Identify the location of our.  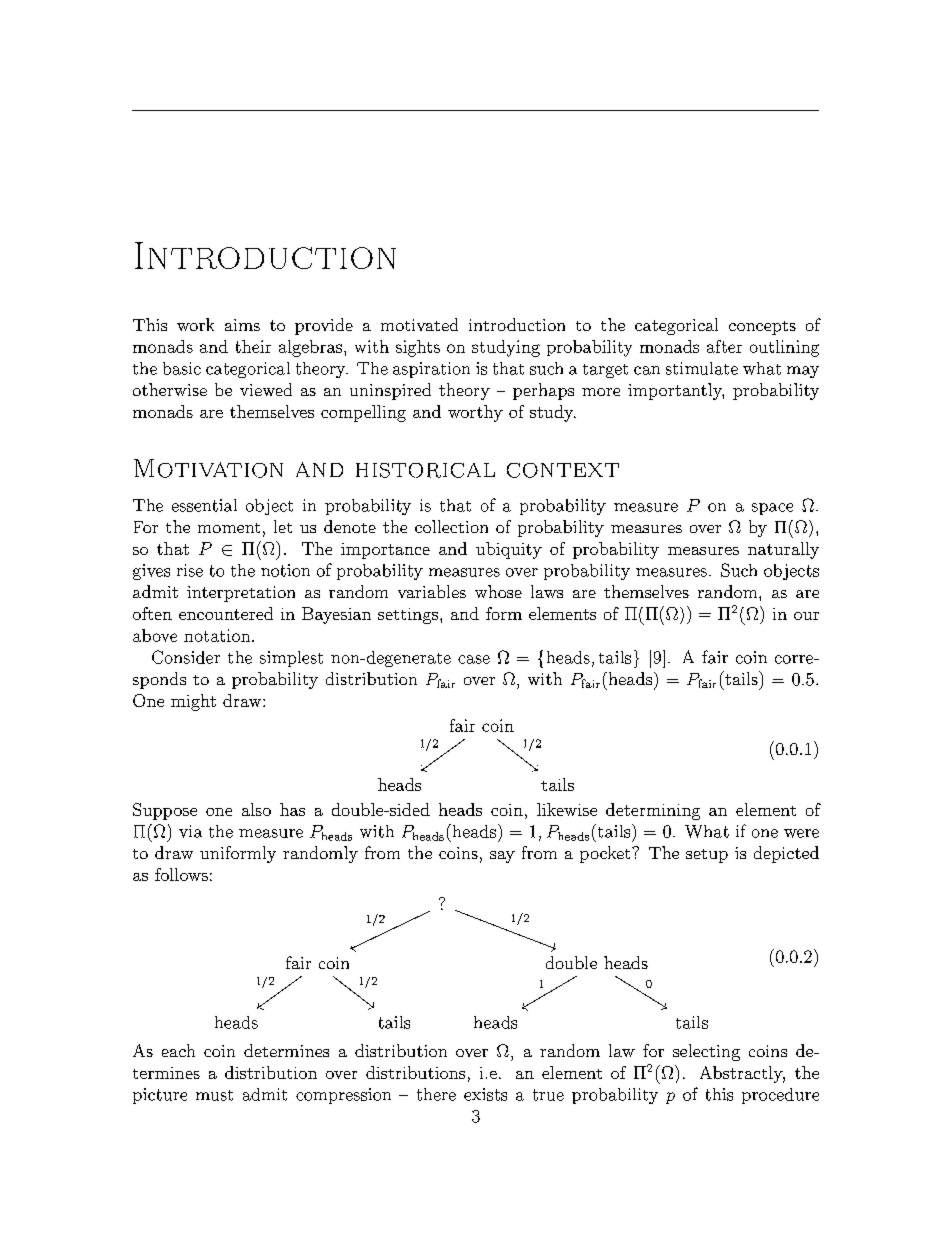
(806, 616).
